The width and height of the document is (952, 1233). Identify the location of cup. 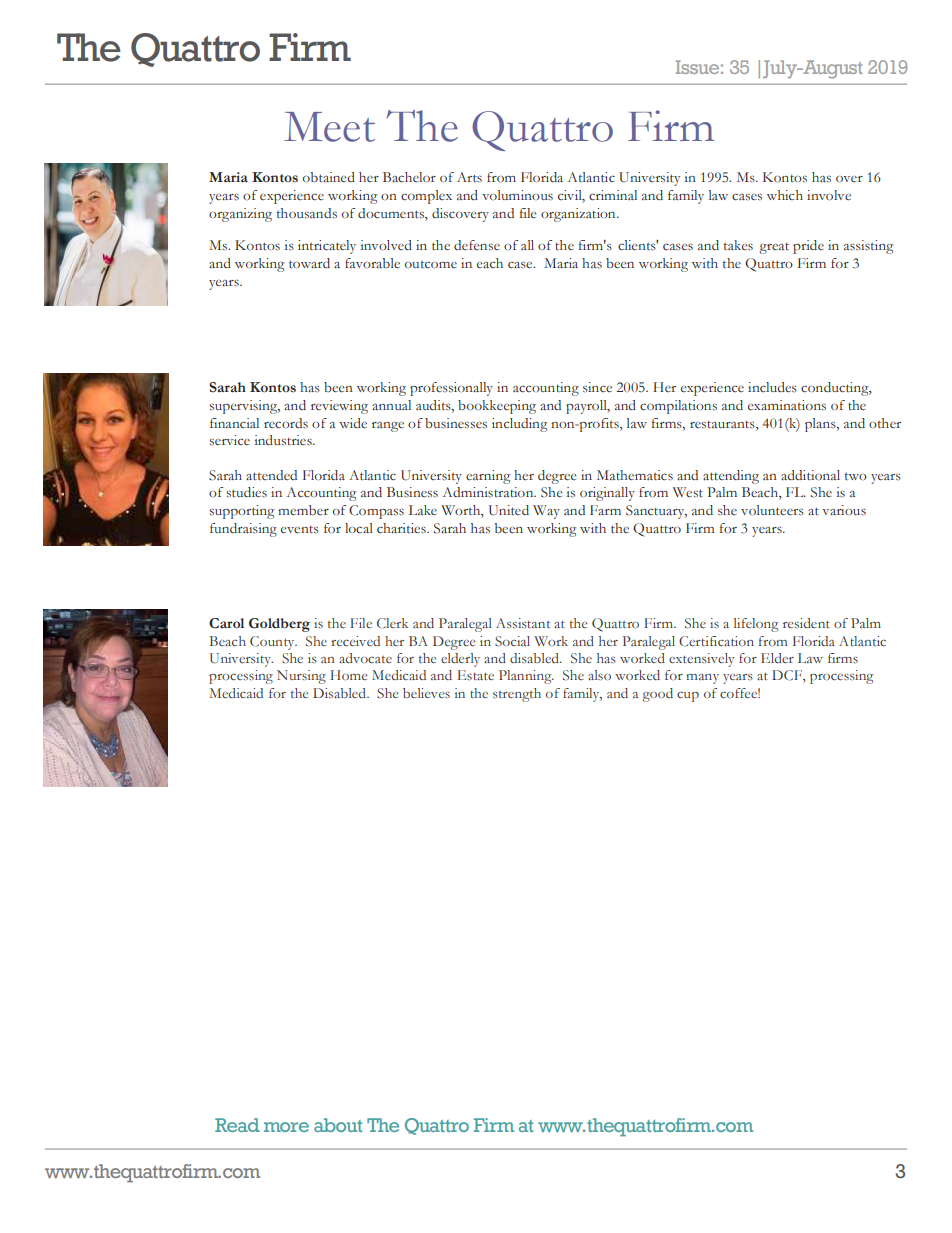
(688, 697).
